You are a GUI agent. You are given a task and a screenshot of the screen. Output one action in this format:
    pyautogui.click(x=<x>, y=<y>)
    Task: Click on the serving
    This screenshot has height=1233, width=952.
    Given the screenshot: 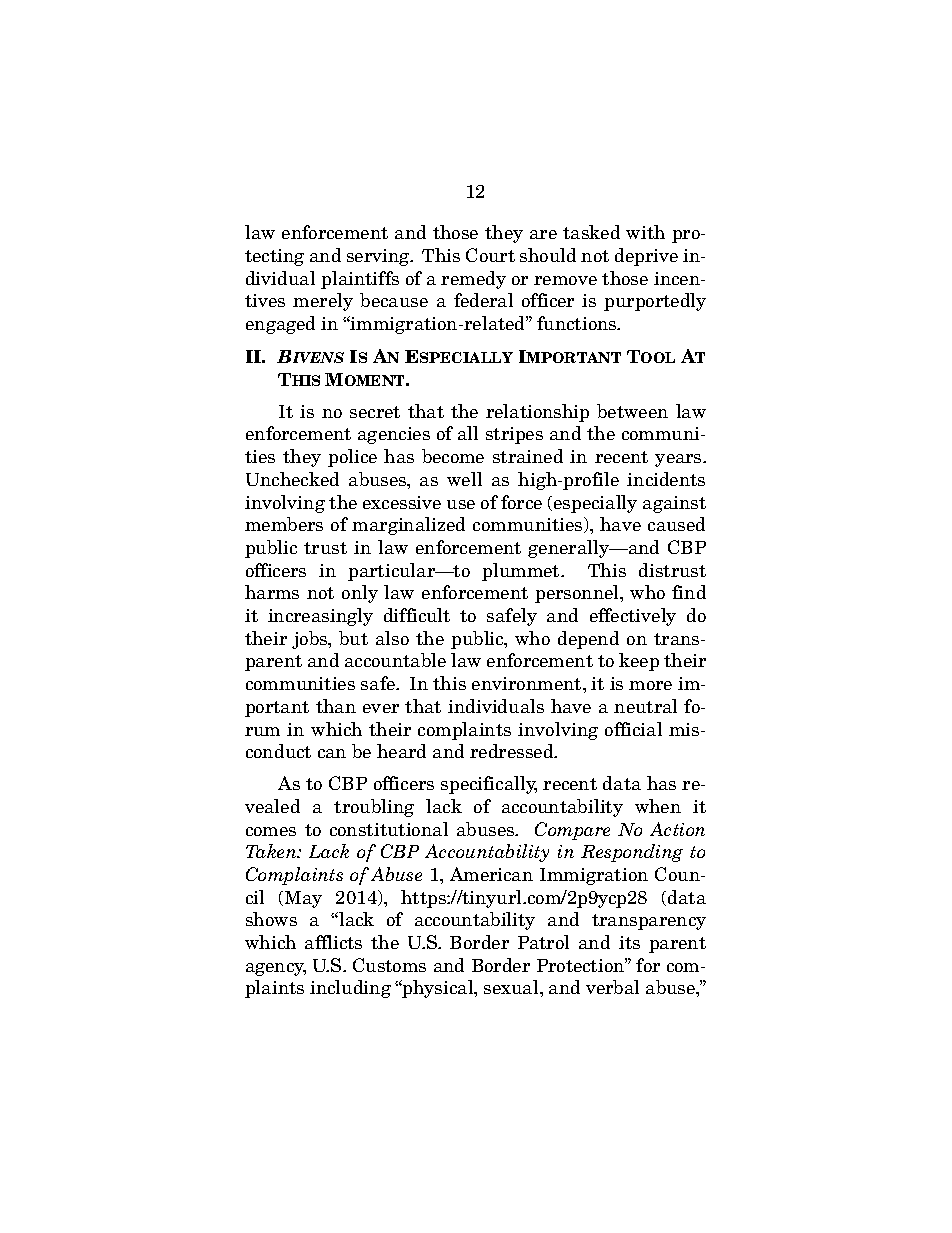 What is the action you would take?
    pyautogui.click(x=379, y=257)
